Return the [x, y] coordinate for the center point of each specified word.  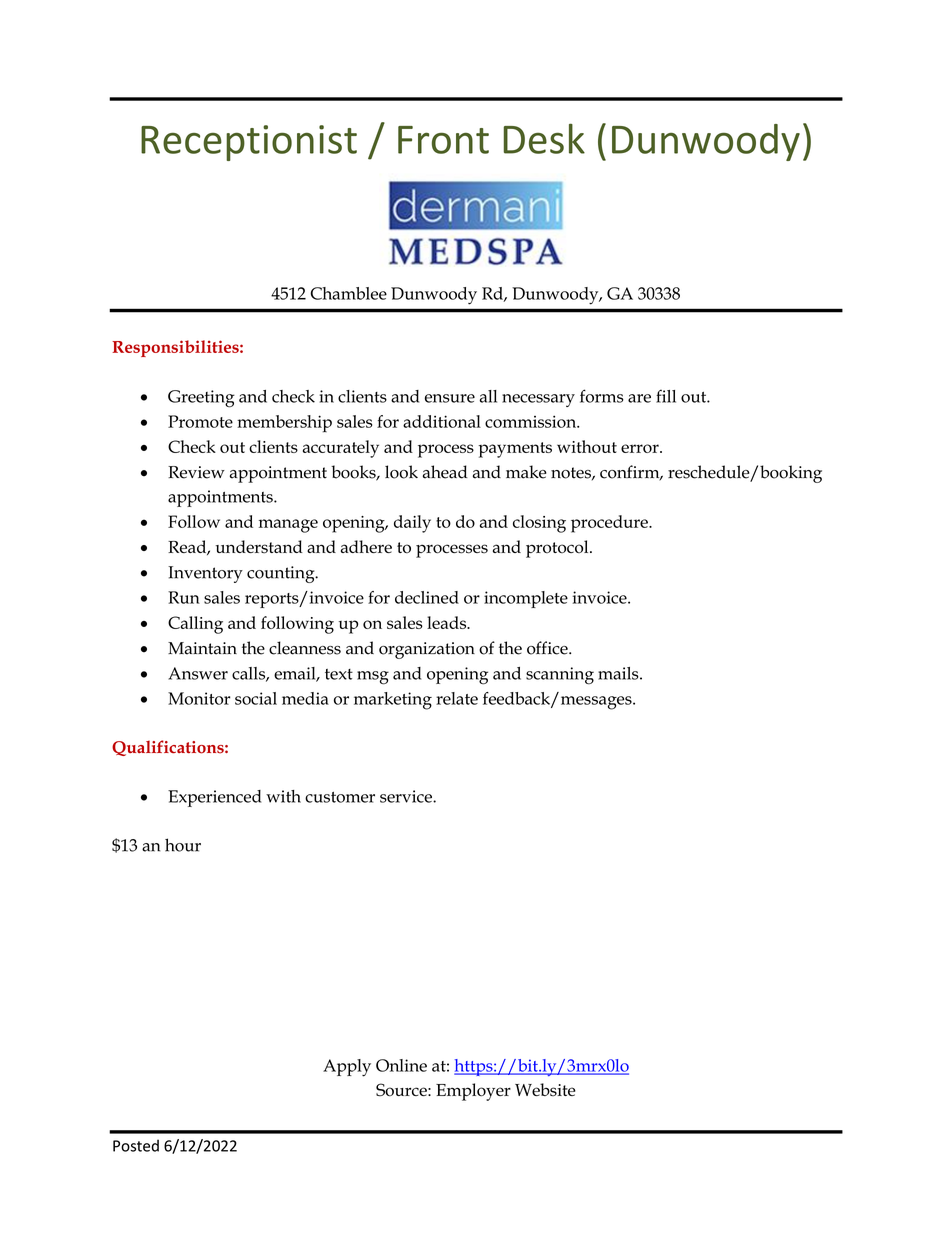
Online [401, 1065]
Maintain [202, 648]
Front [443, 140]
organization [427, 650]
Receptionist [249, 143]
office [548, 648]
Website [545, 1089]
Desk [544, 138]
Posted [136, 1145]
